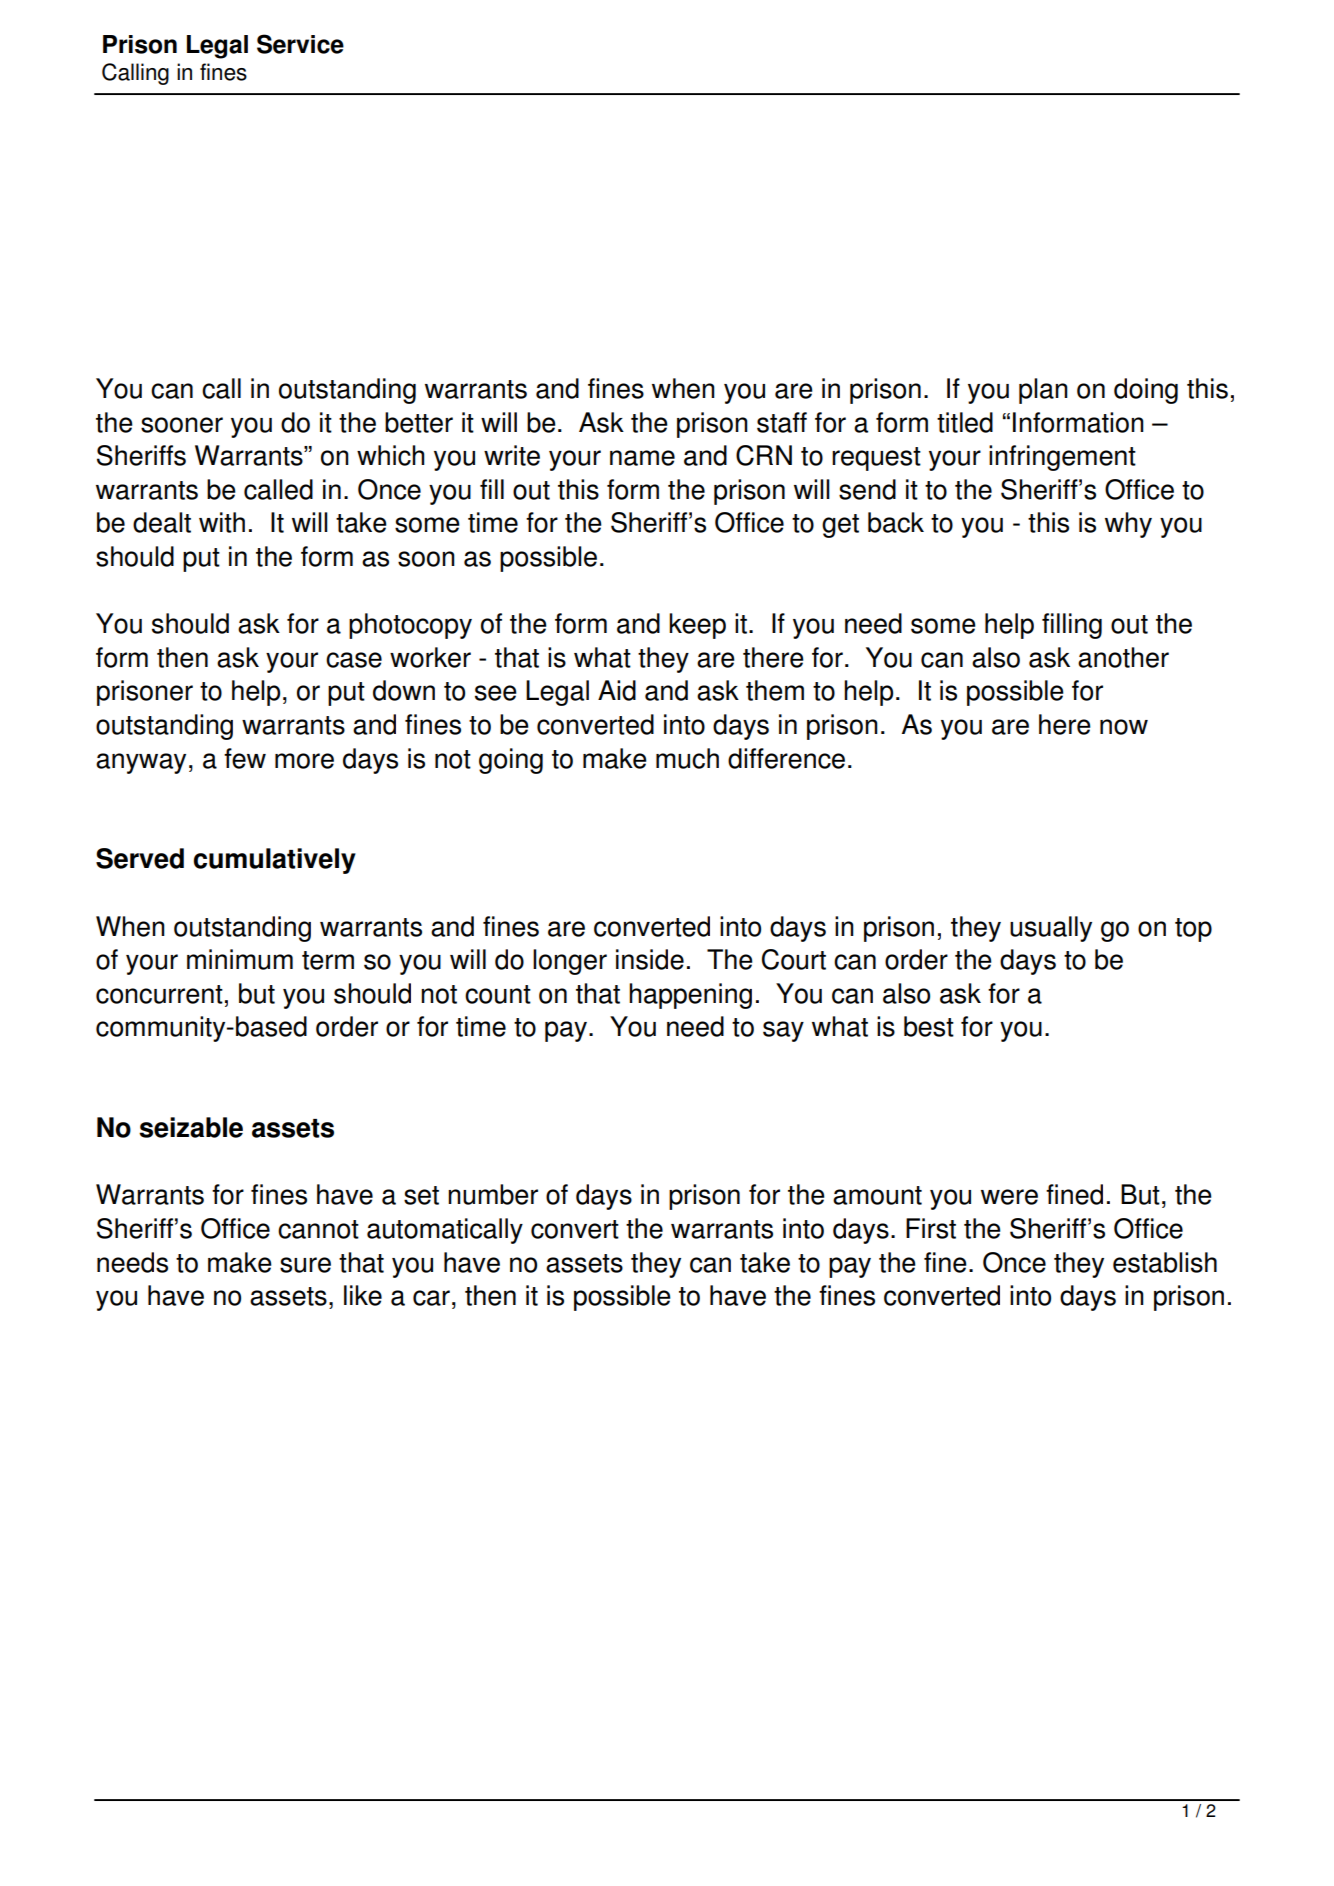 Image resolution: width=1334 pixels, height=1886 pixels. Describe the element at coordinates (782, 422) in the screenshot. I see `staff` at that location.
